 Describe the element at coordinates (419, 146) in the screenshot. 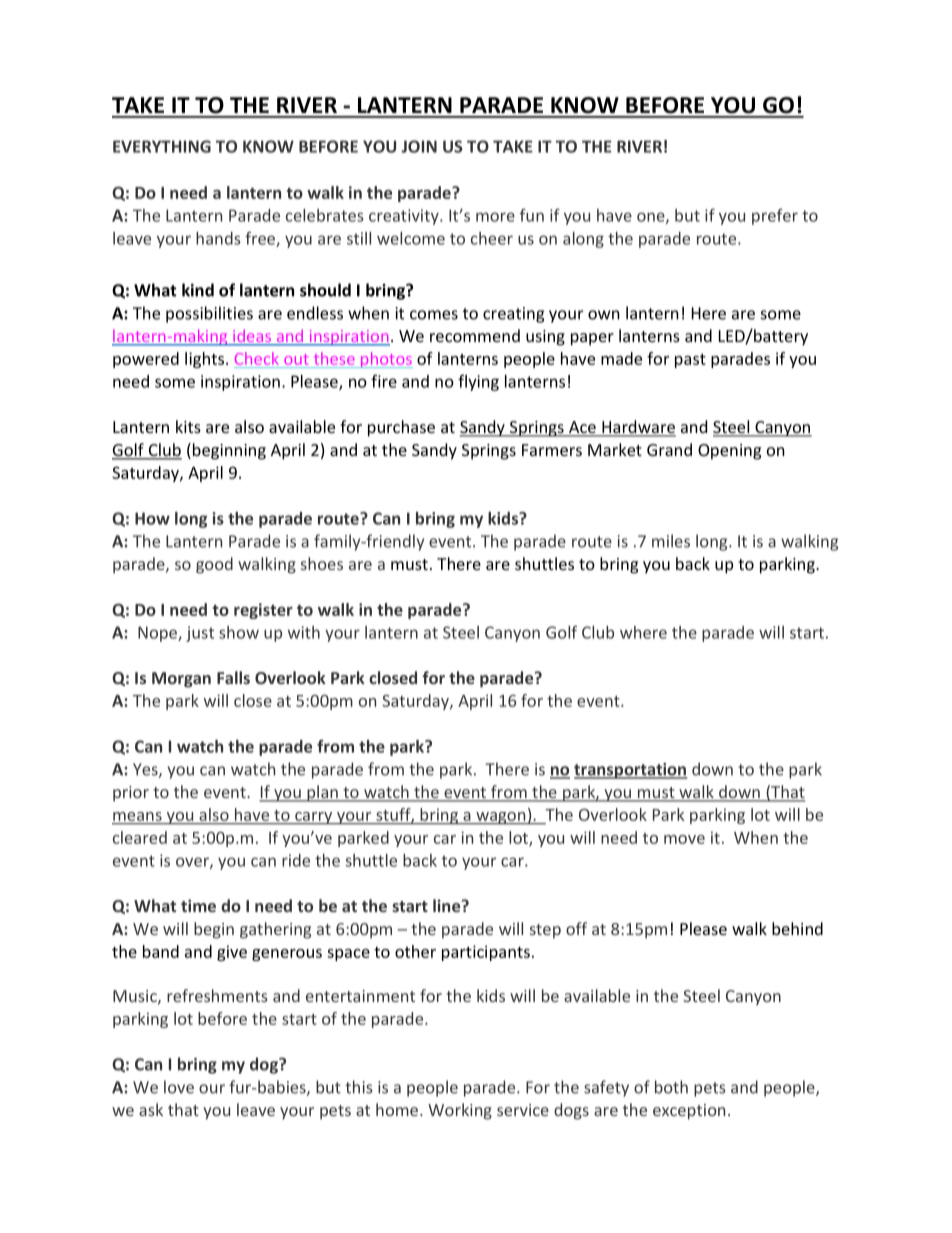

I see `JOIN` at that location.
